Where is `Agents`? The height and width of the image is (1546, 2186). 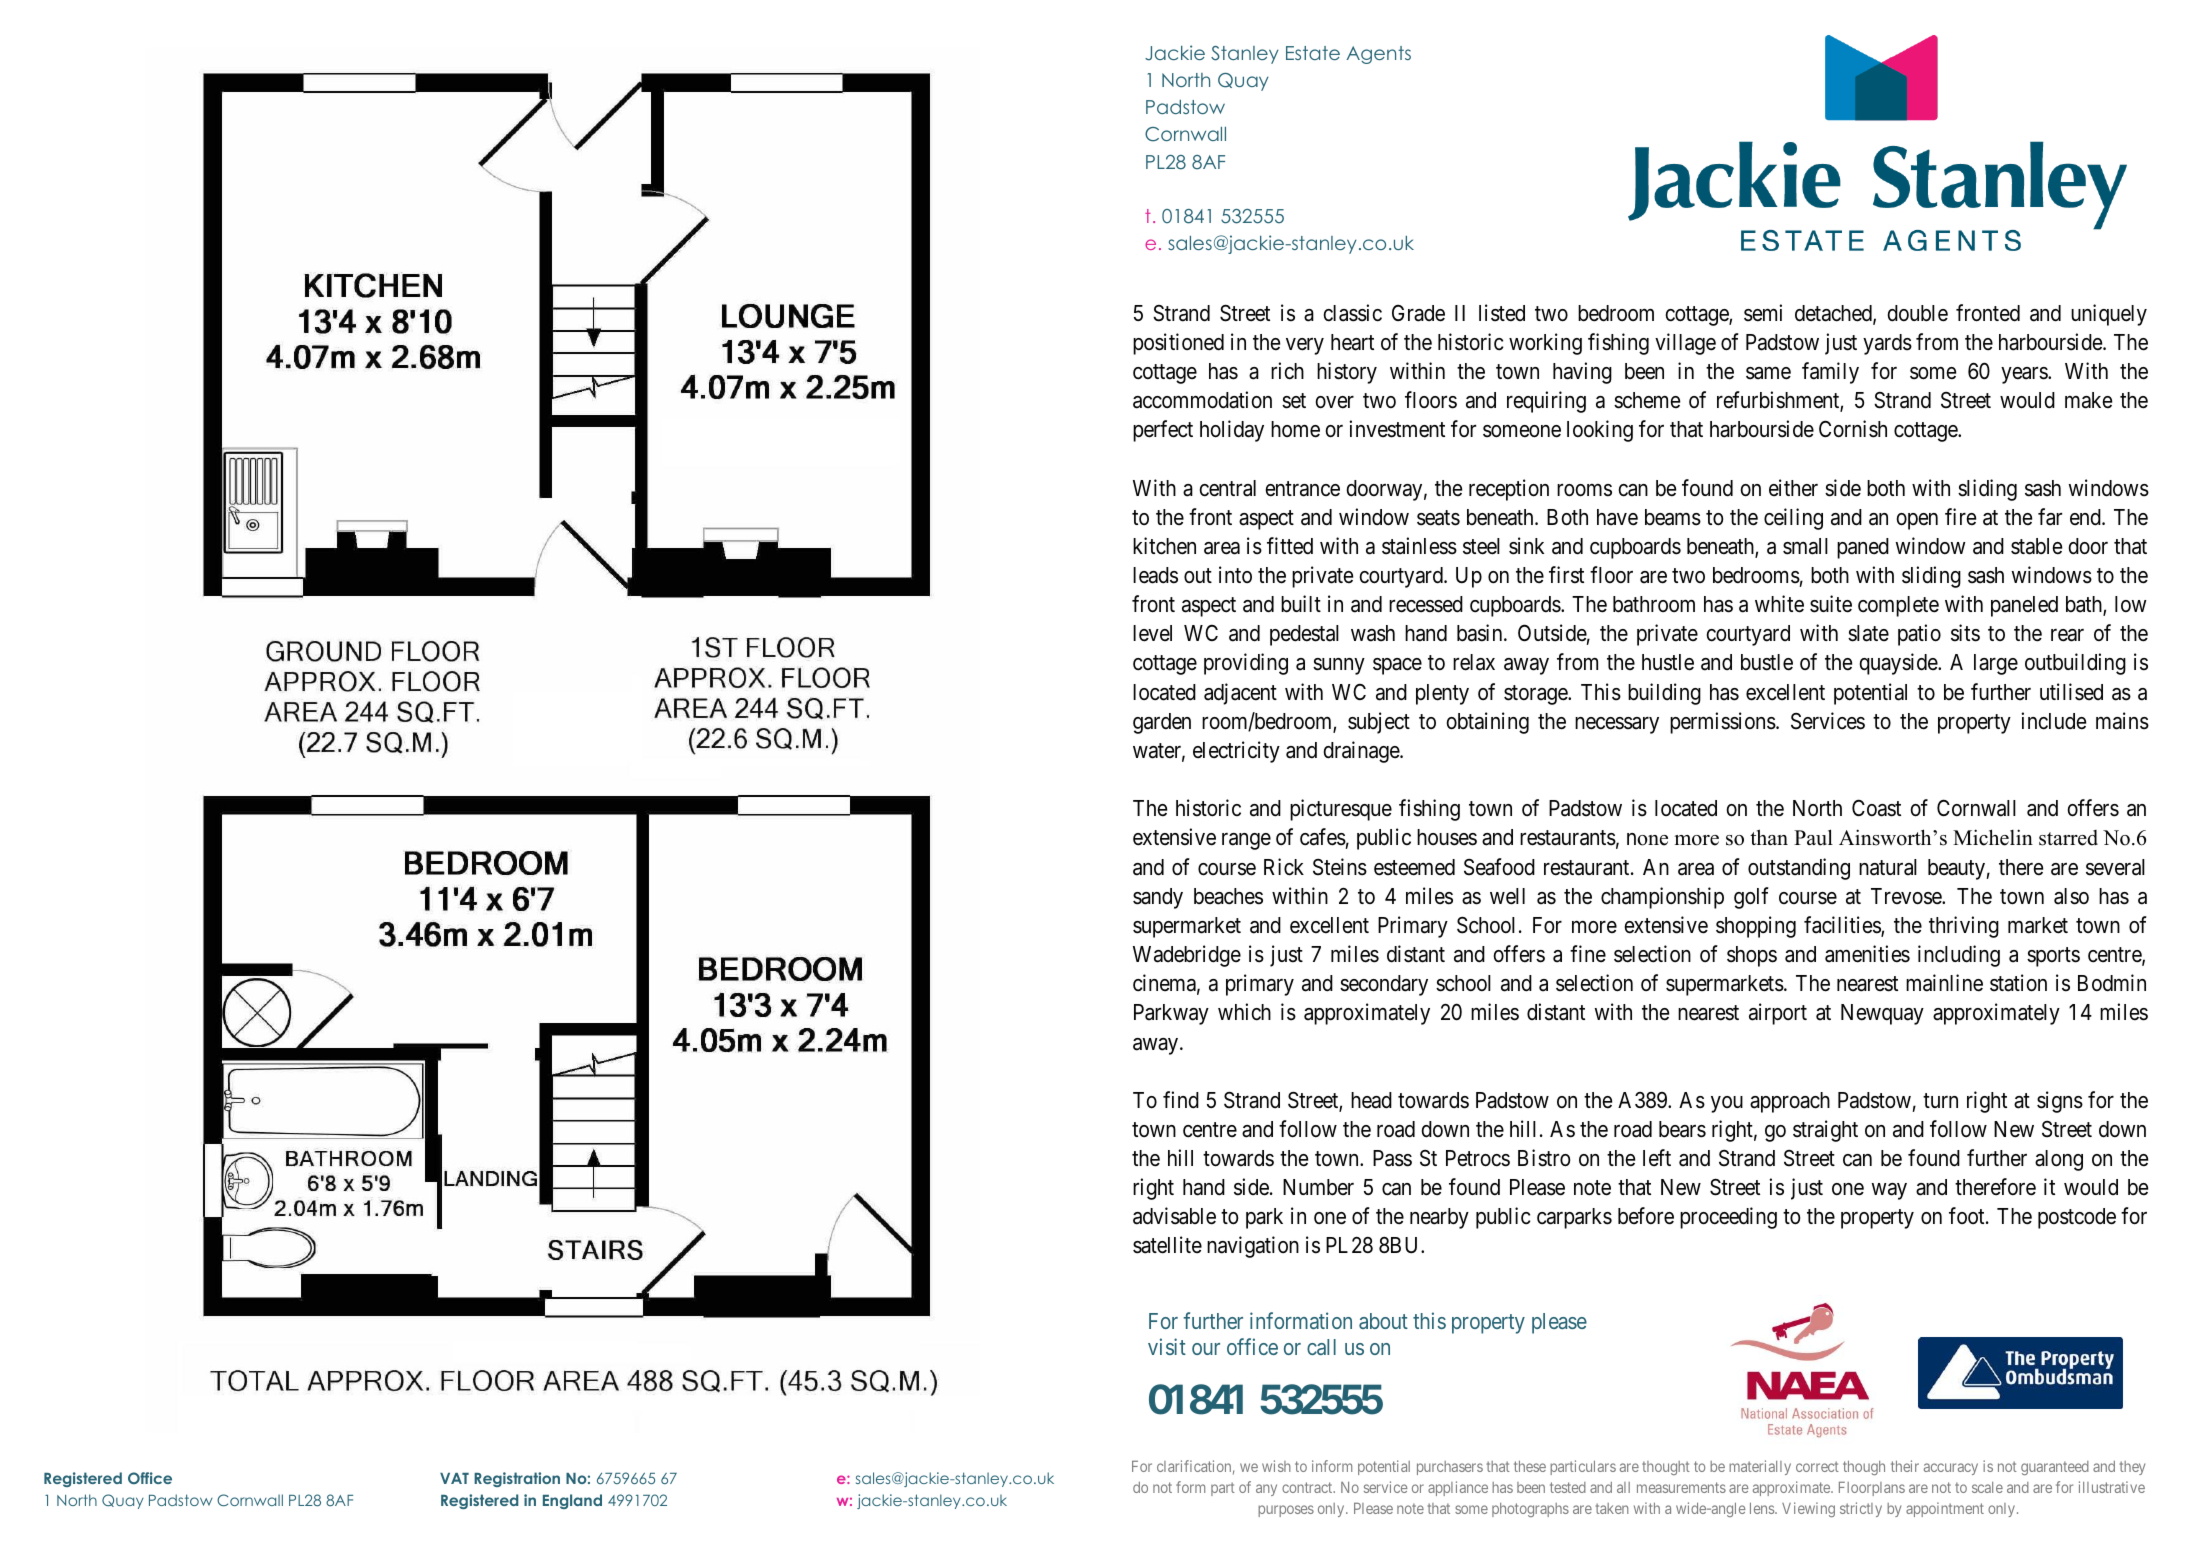
Agents is located at coordinates (1378, 55).
